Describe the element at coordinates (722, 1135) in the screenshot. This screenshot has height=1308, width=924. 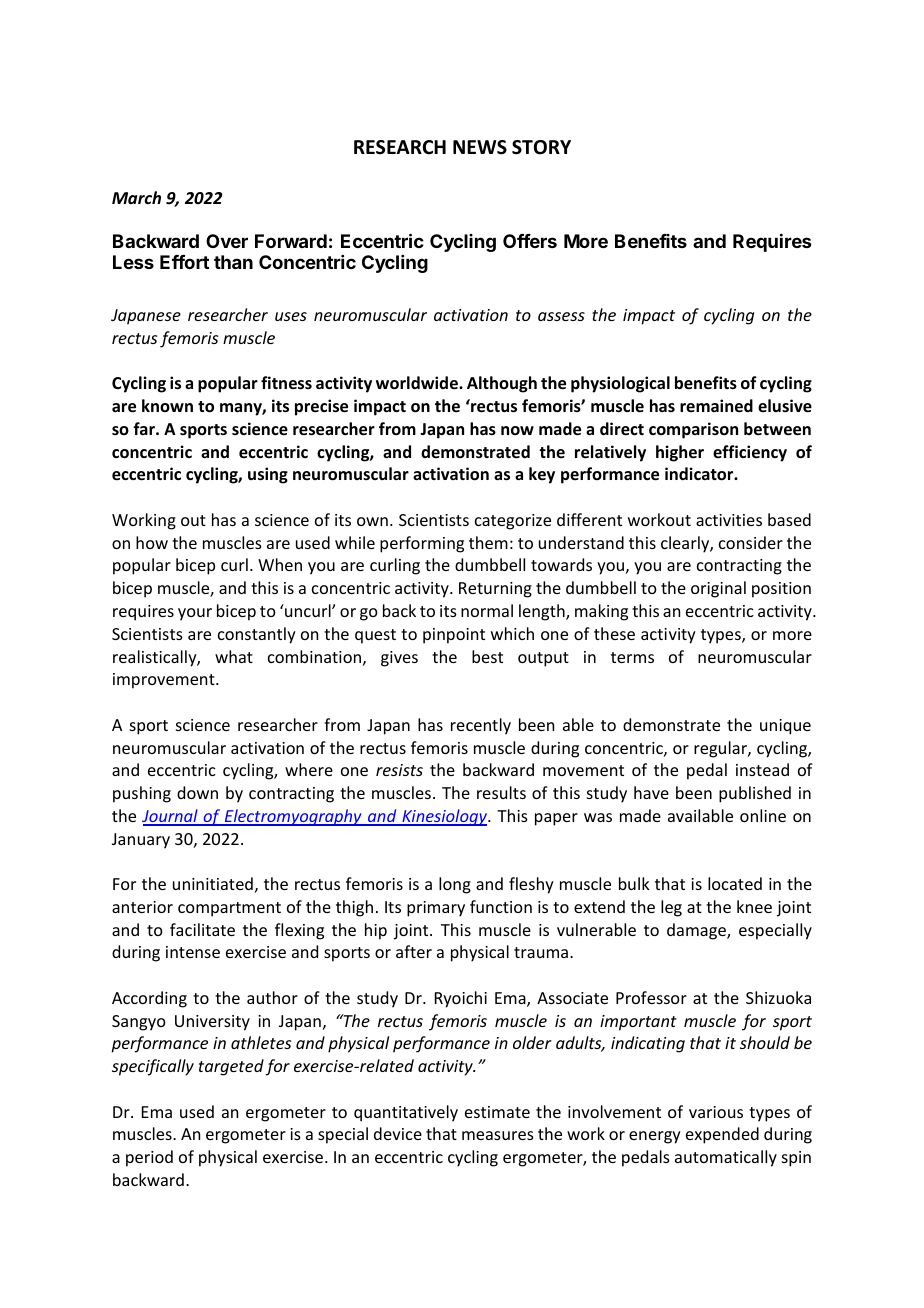
I see `expended` at that location.
